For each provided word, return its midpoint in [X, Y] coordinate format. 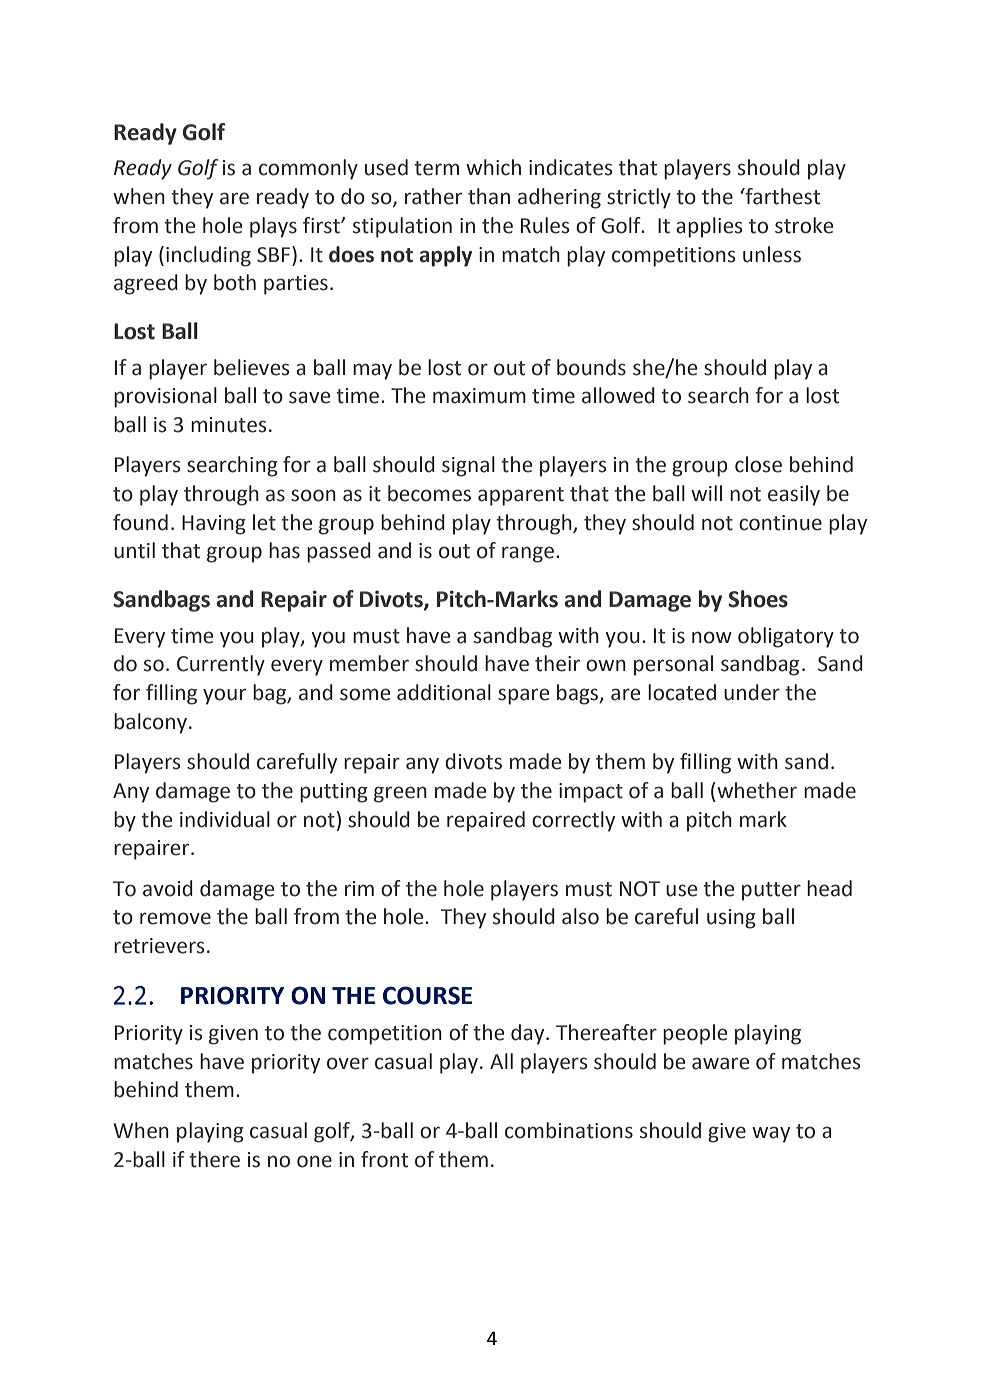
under [752, 692]
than [489, 196]
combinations [569, 1130]
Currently [221, 665]
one [314, 1161]
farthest [782, 196]
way [771, 1134]
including [208, 256]
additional [444, 692]
